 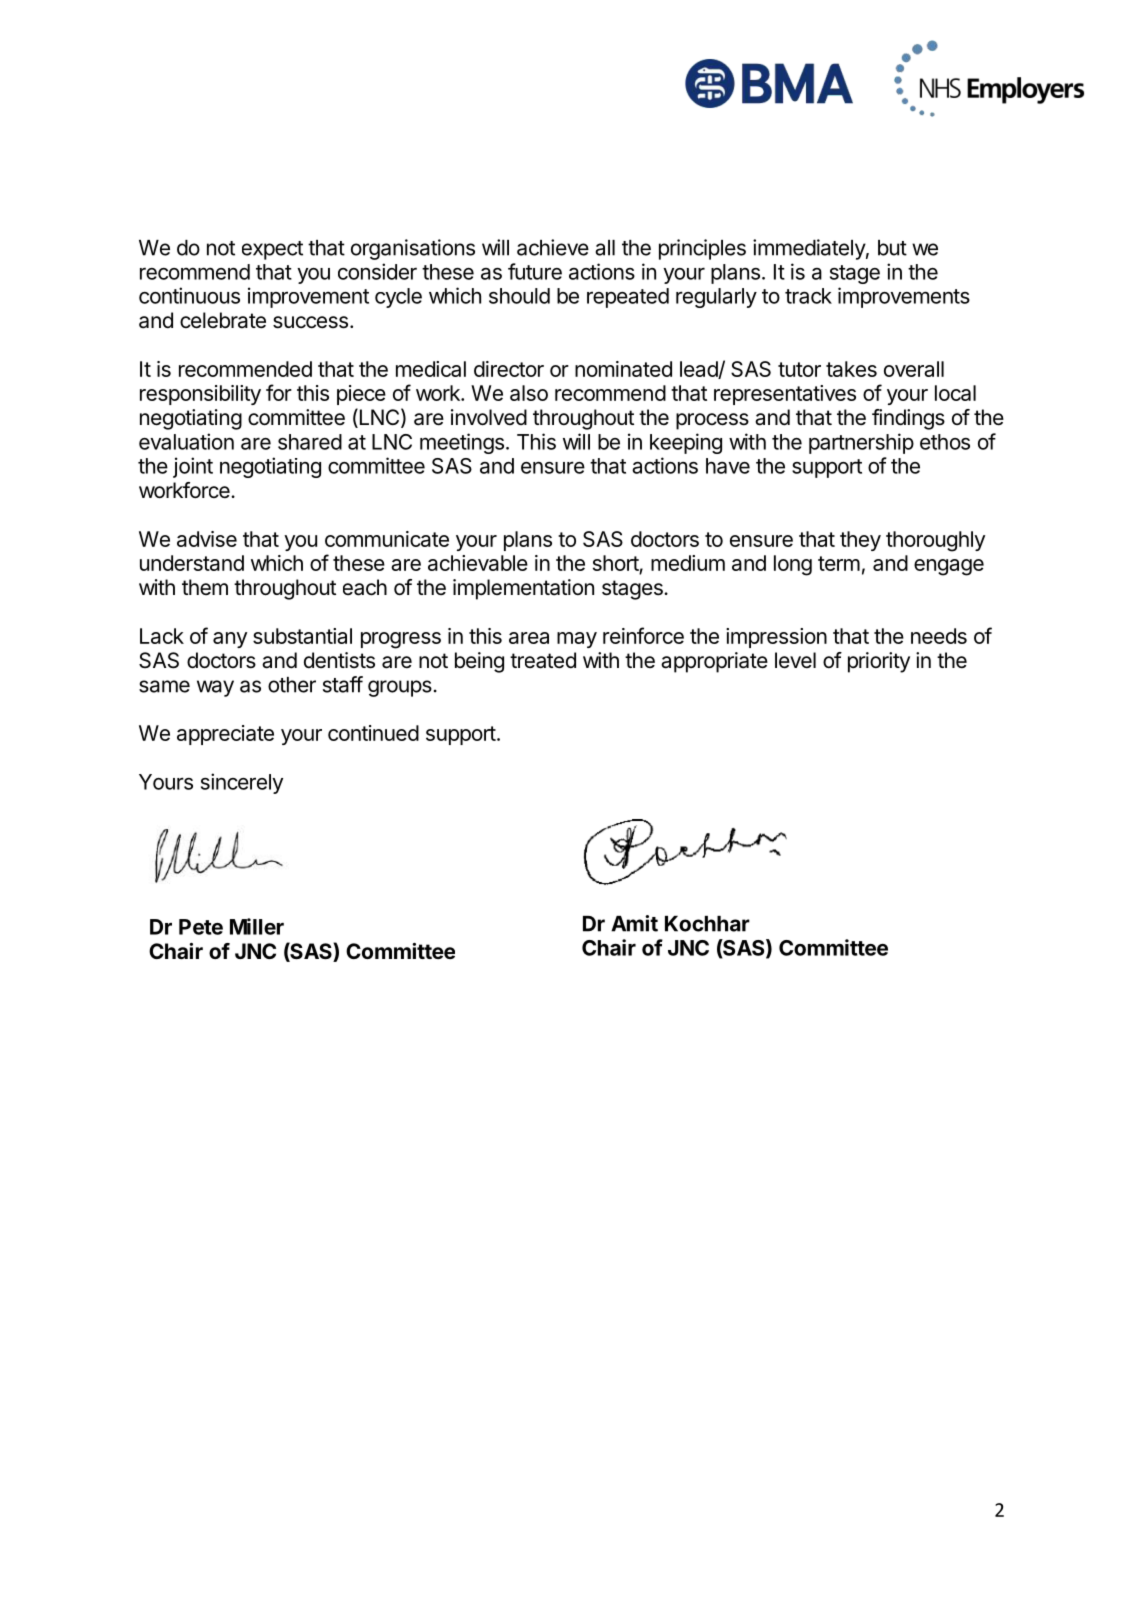 What do you see at coordinates (257, 926) in the image?
I see `Miller` at bounding box center [257, 926].
